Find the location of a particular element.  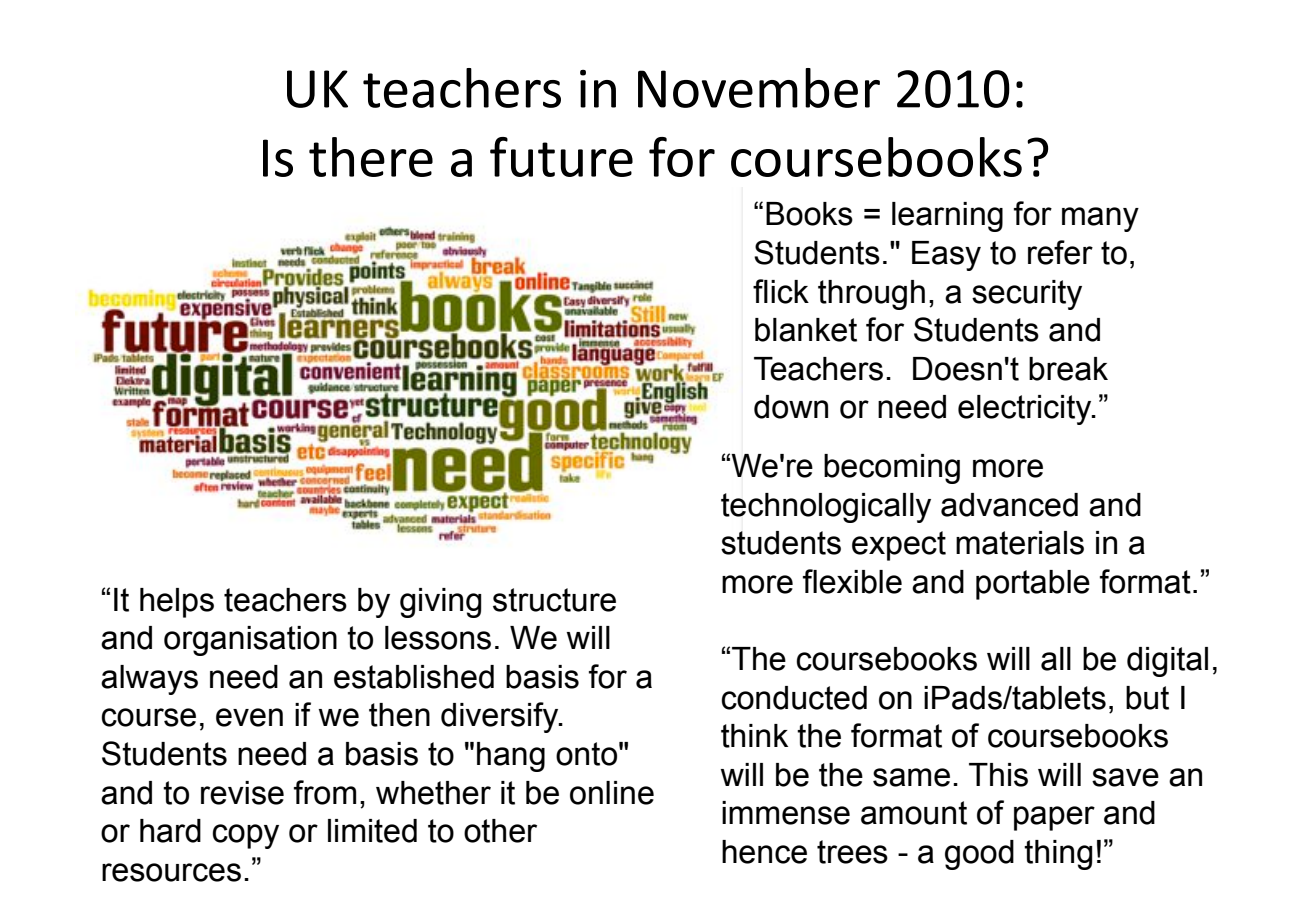

through is located at coordinates (871, 295).
